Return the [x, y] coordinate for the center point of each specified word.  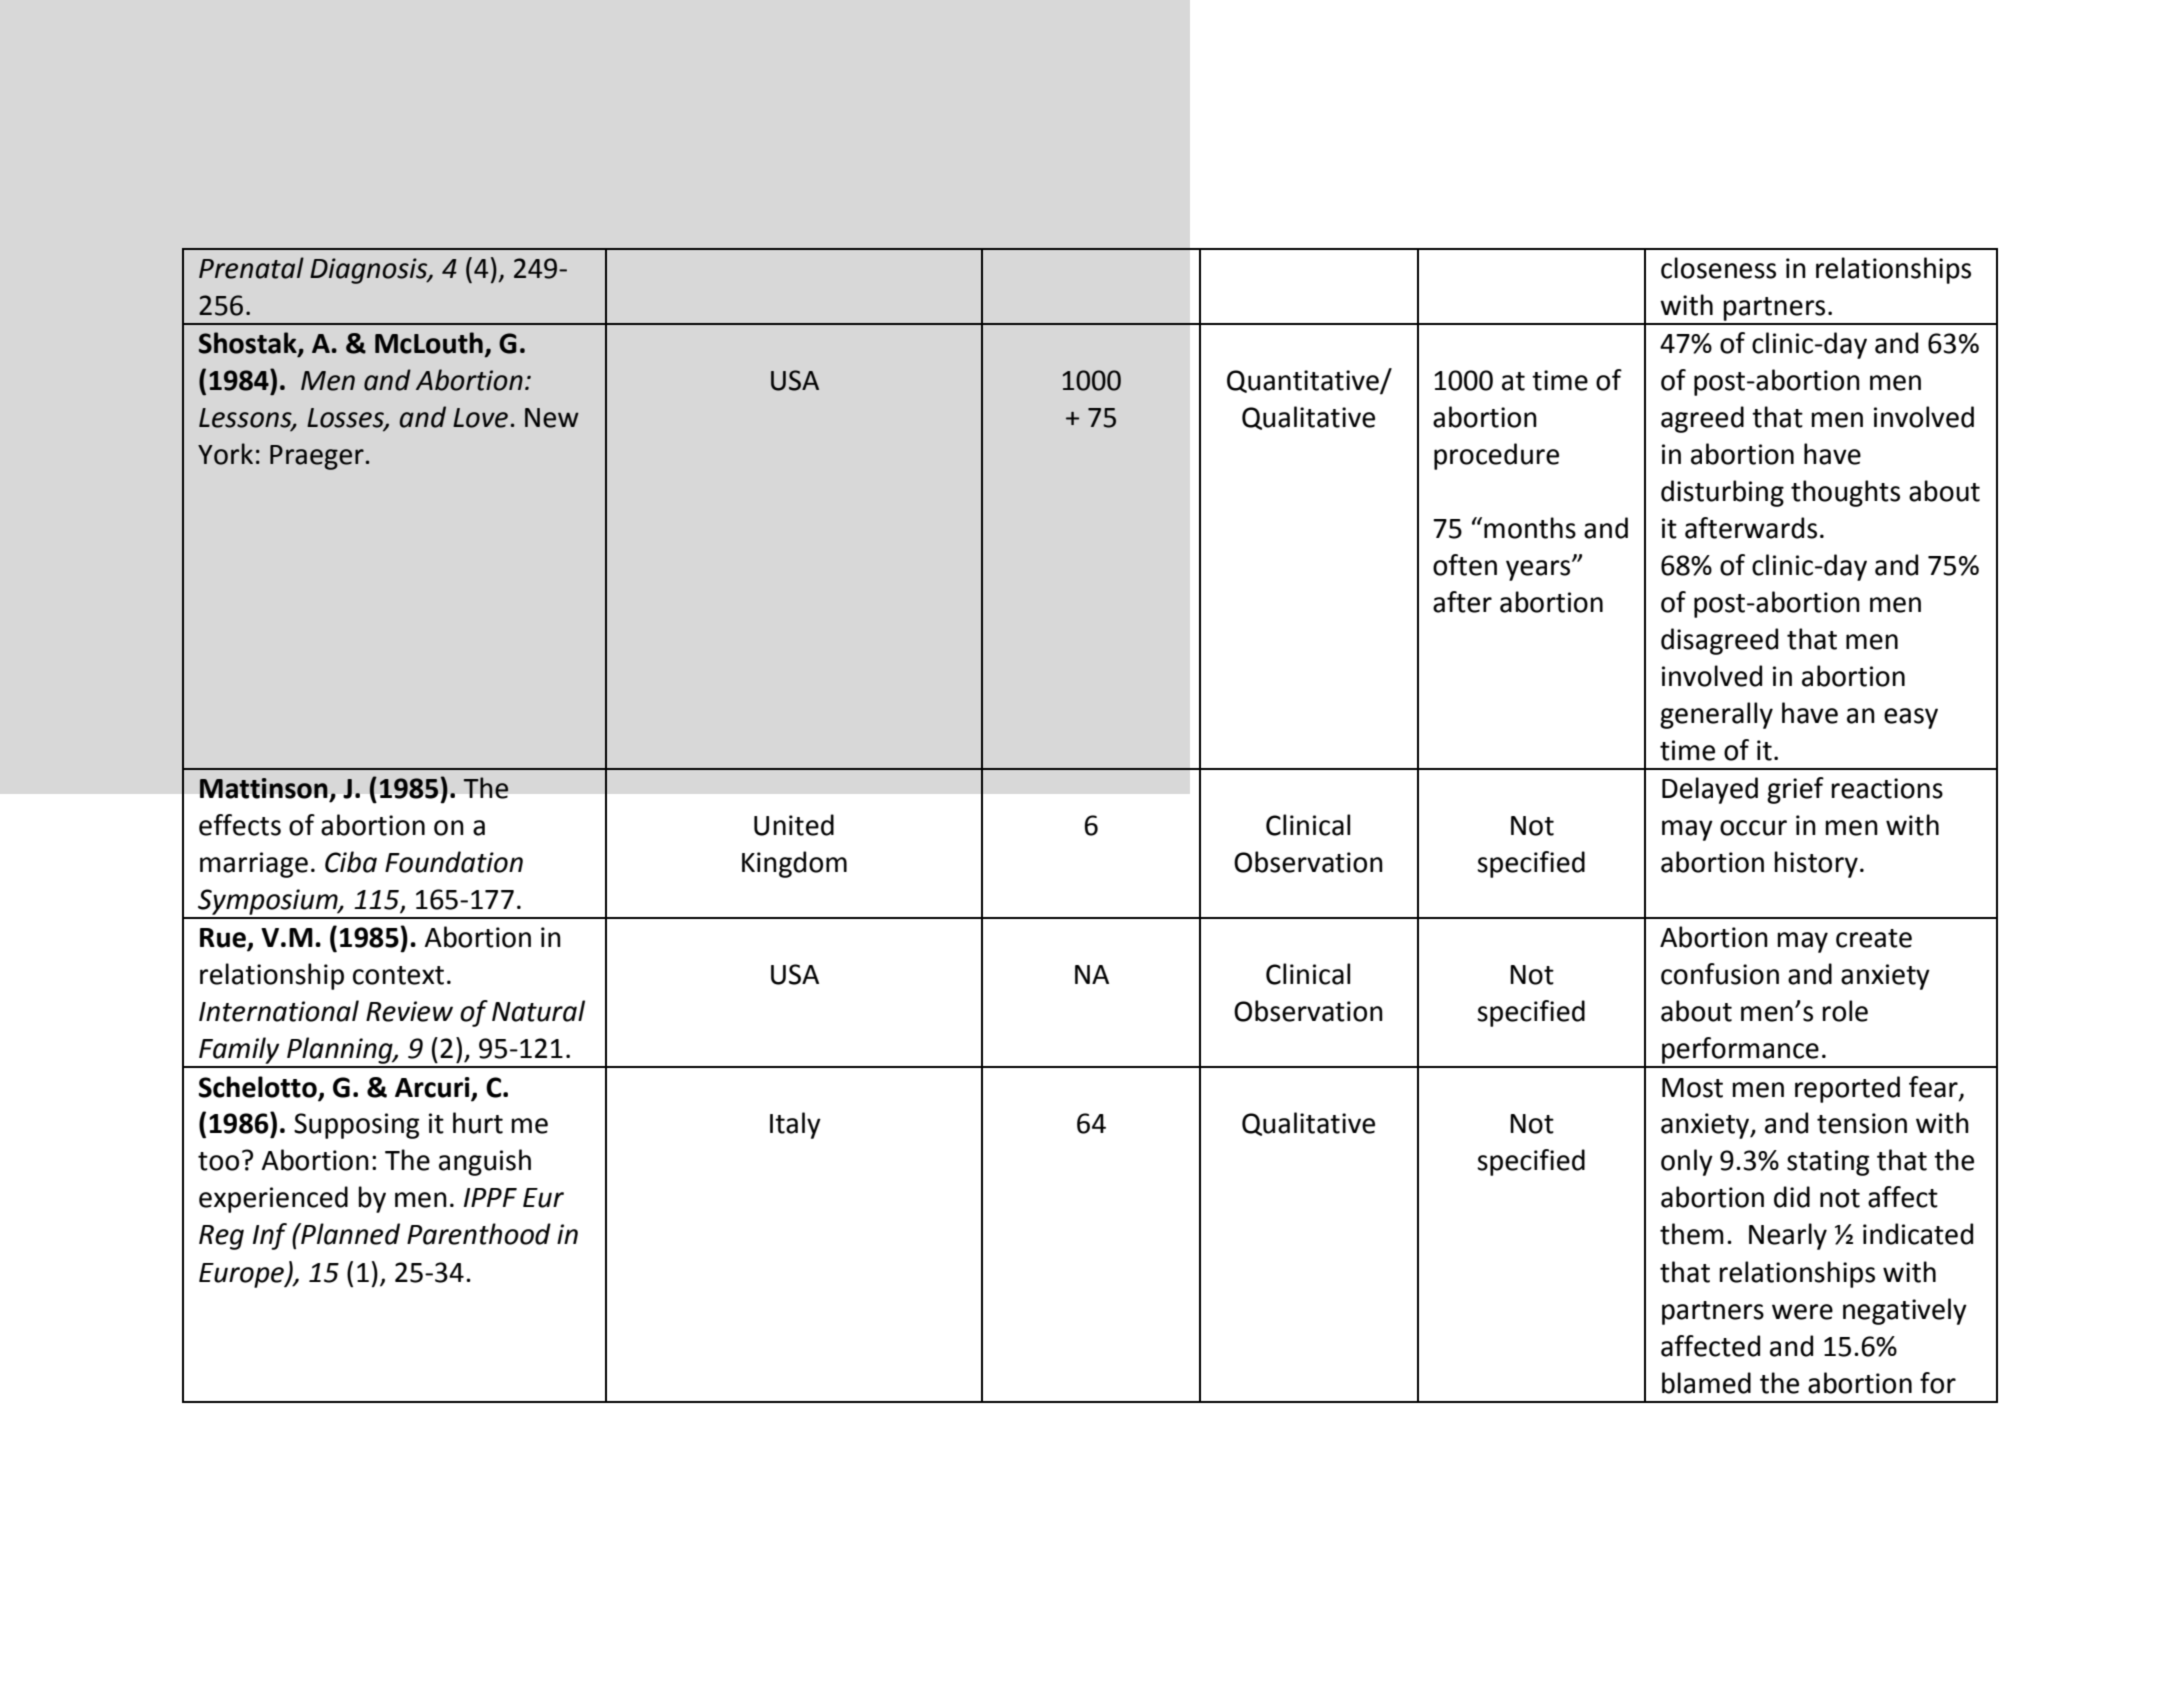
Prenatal [251, 268]
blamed [1706, 1383]
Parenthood [479, 1234]
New [552, 418]
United [794, 825]
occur [1753, 828]
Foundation [454, 862]
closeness [1718, 268]
